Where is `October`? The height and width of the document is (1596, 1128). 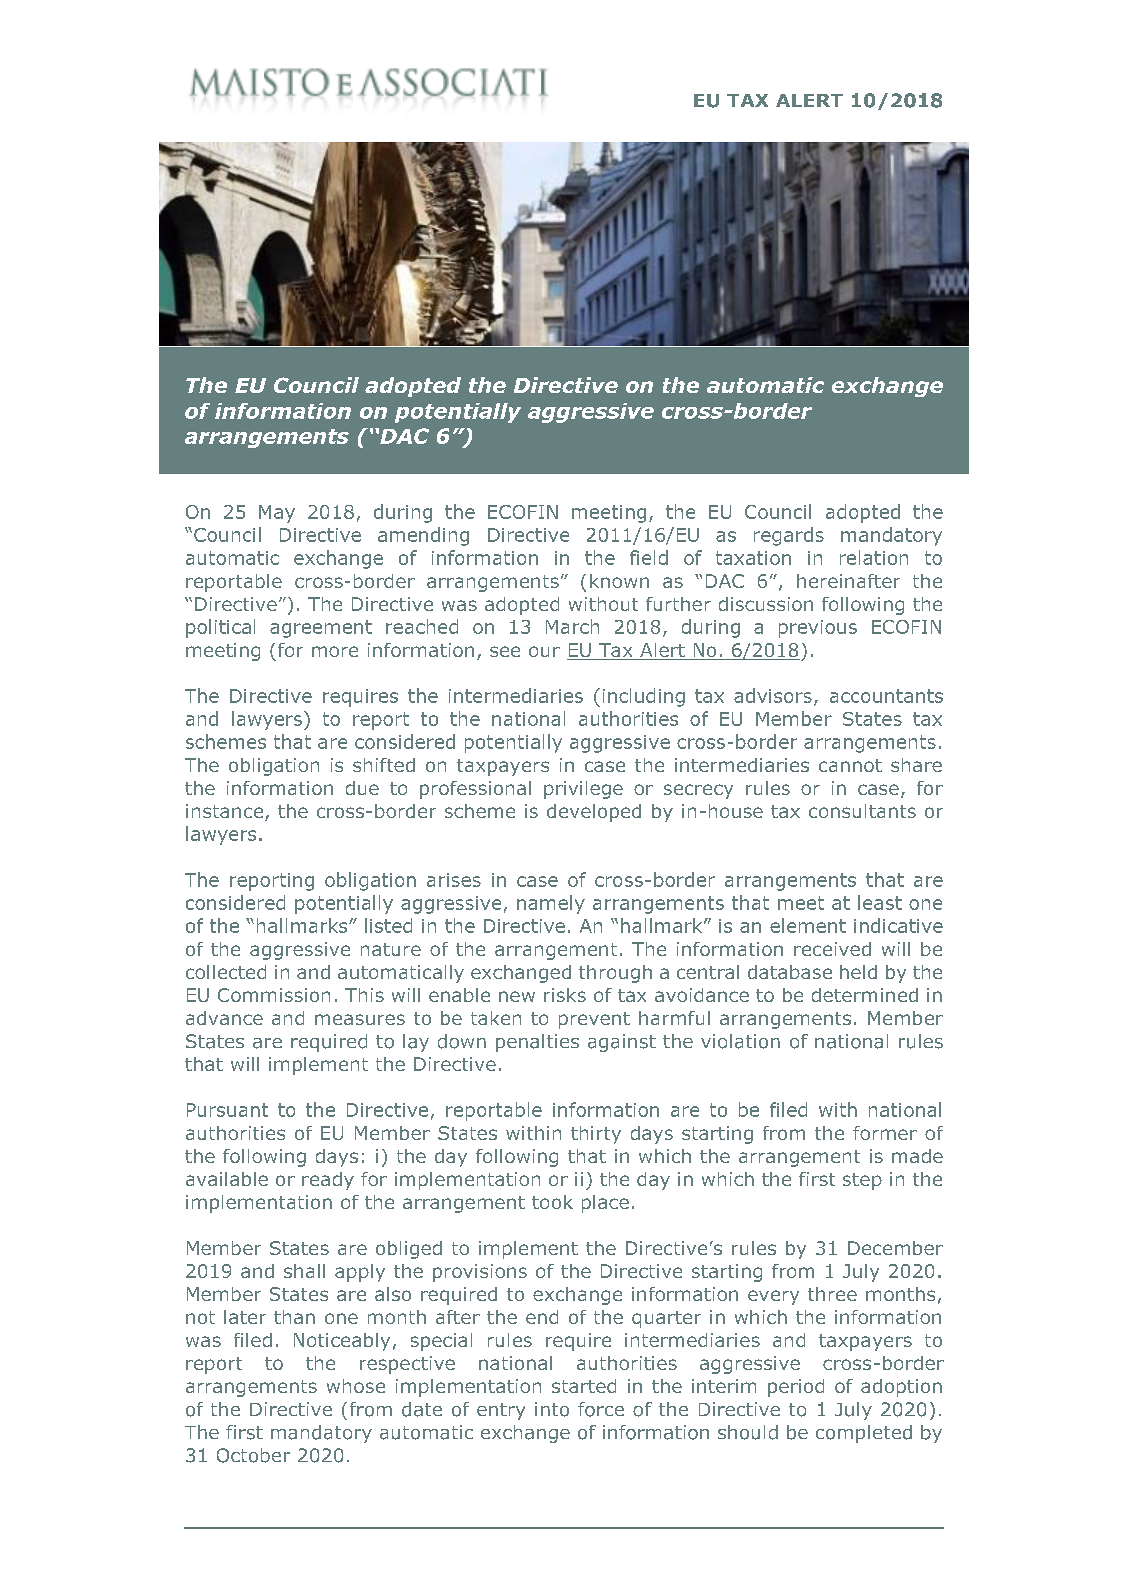
October is located at coordinates (253, 1455).
